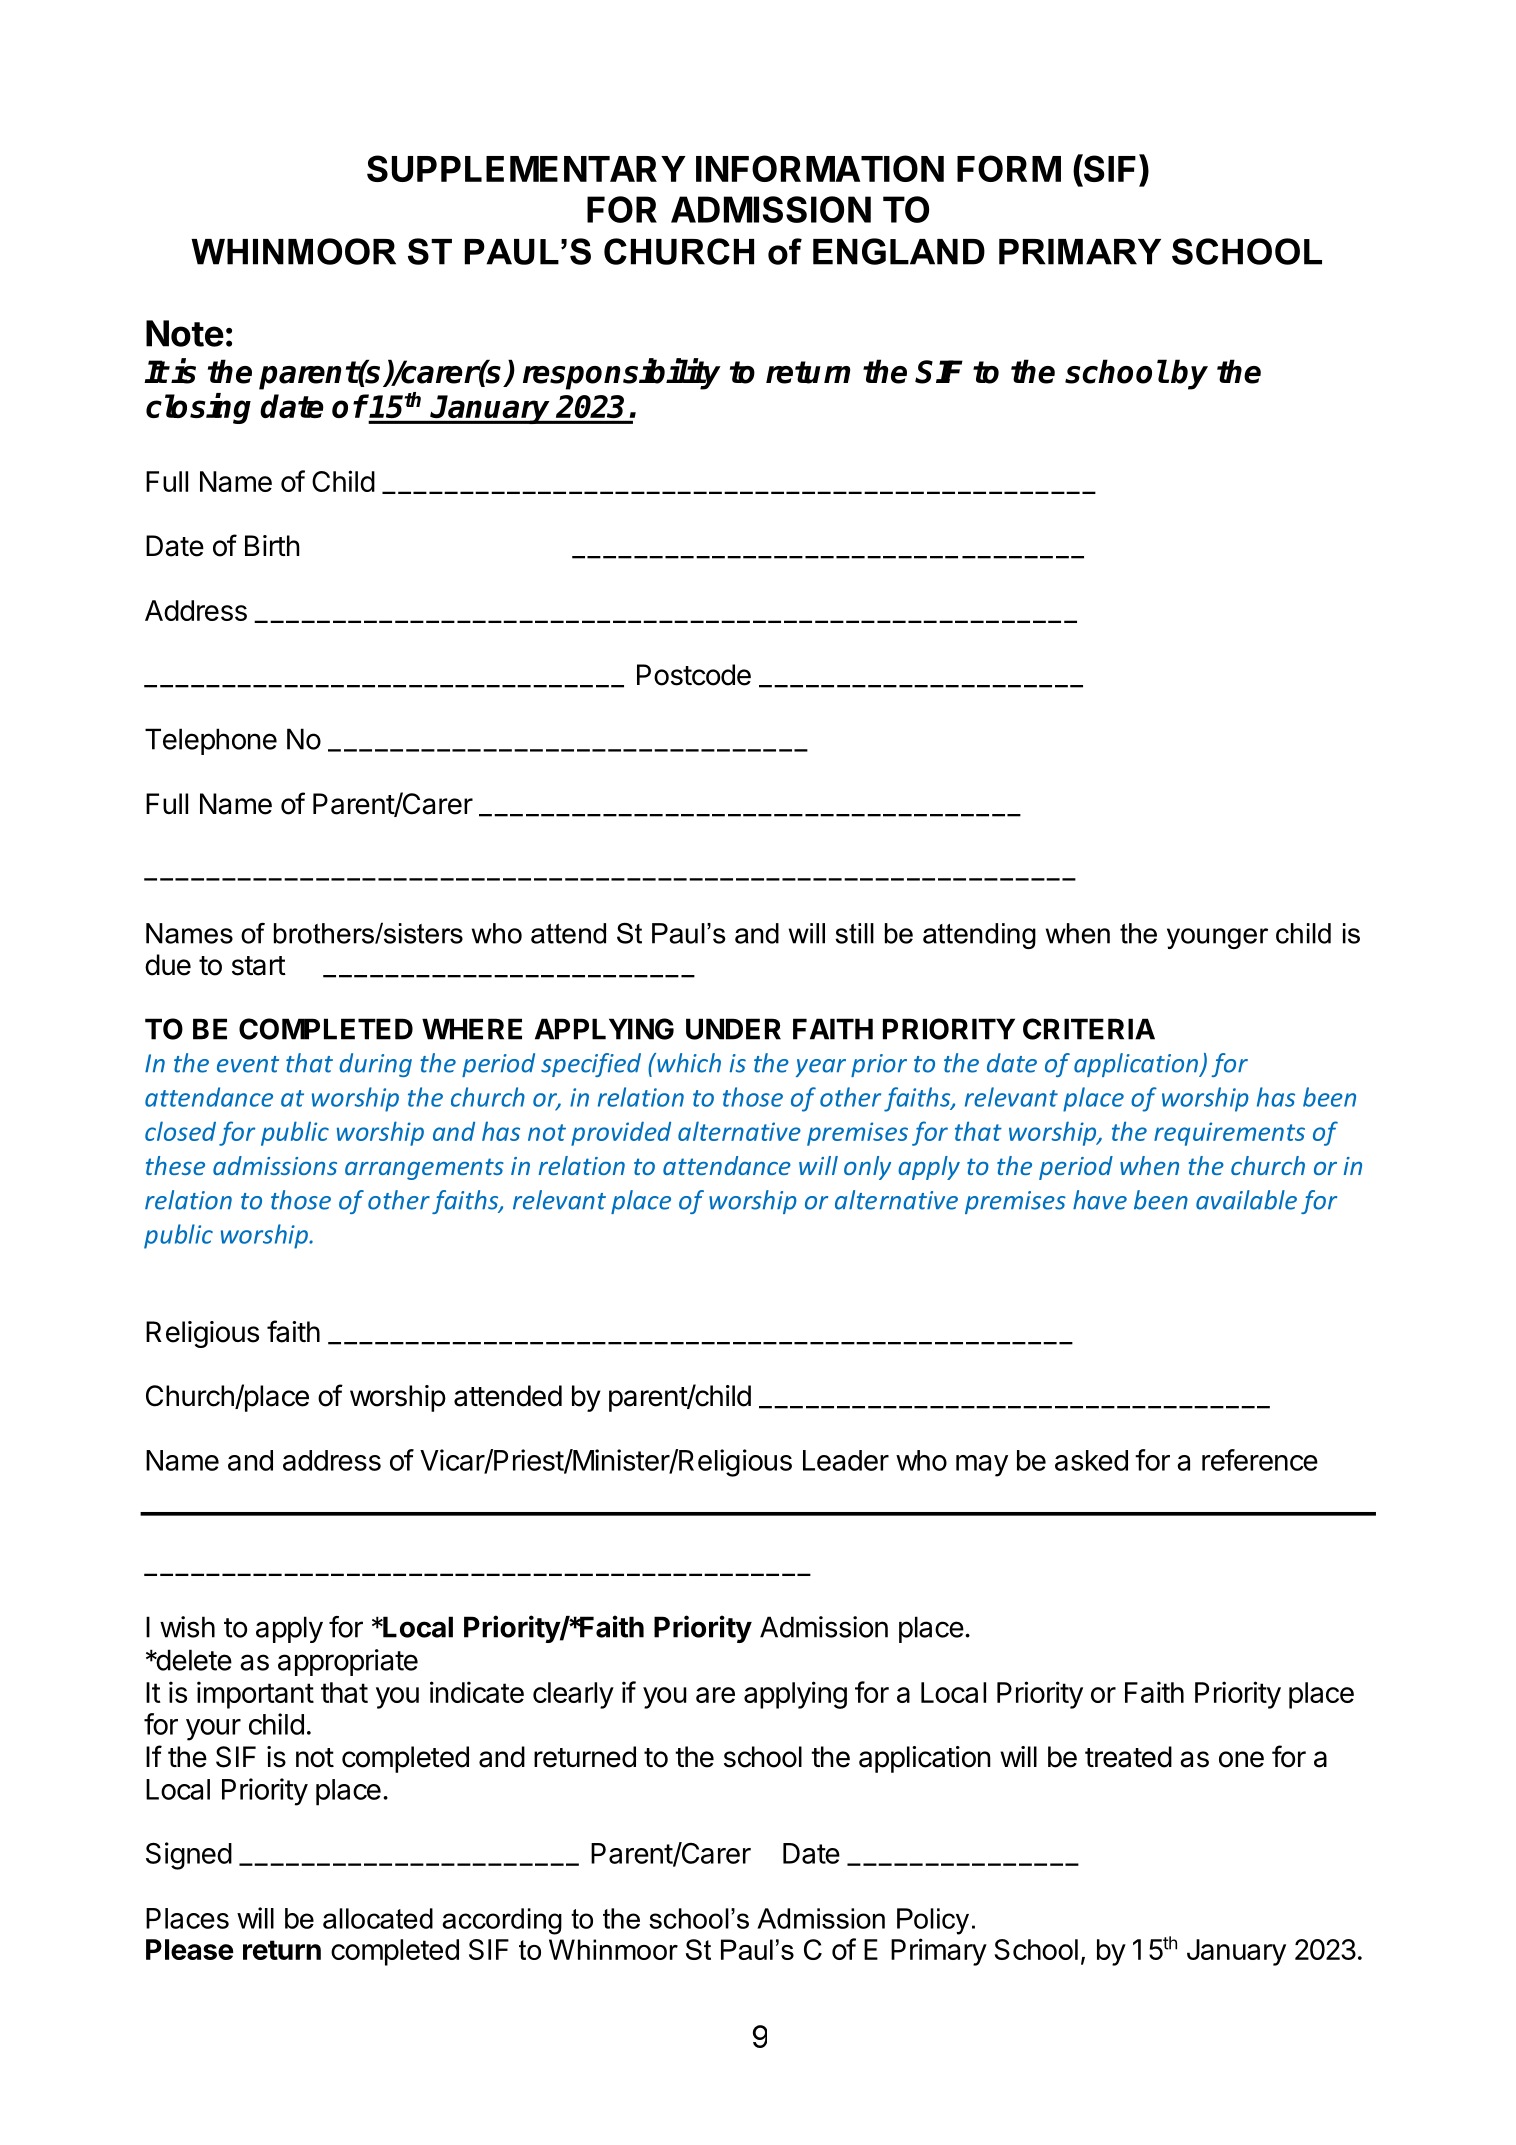 The height and width of the screenshot is (2145, 1516). What do you see at coordinates (846, 1460) in the screenshot?
I see `Leader` at bounding box center [846, 1460].
